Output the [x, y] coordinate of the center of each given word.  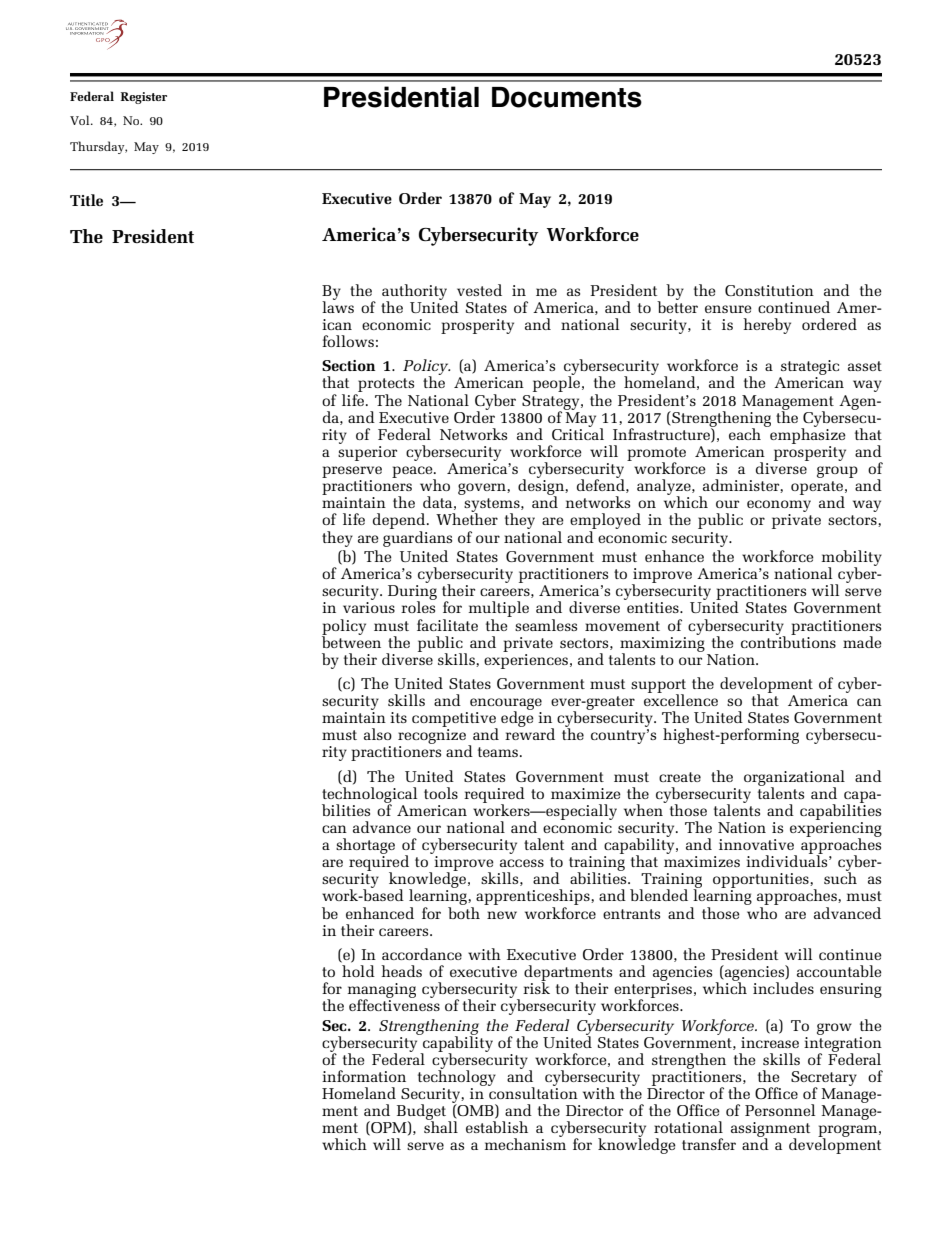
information [364, 1076]
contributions [788, 641]
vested [479, 290]
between [351, 641]
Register [144, 98]
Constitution [769, 290]
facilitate [447, 625]
